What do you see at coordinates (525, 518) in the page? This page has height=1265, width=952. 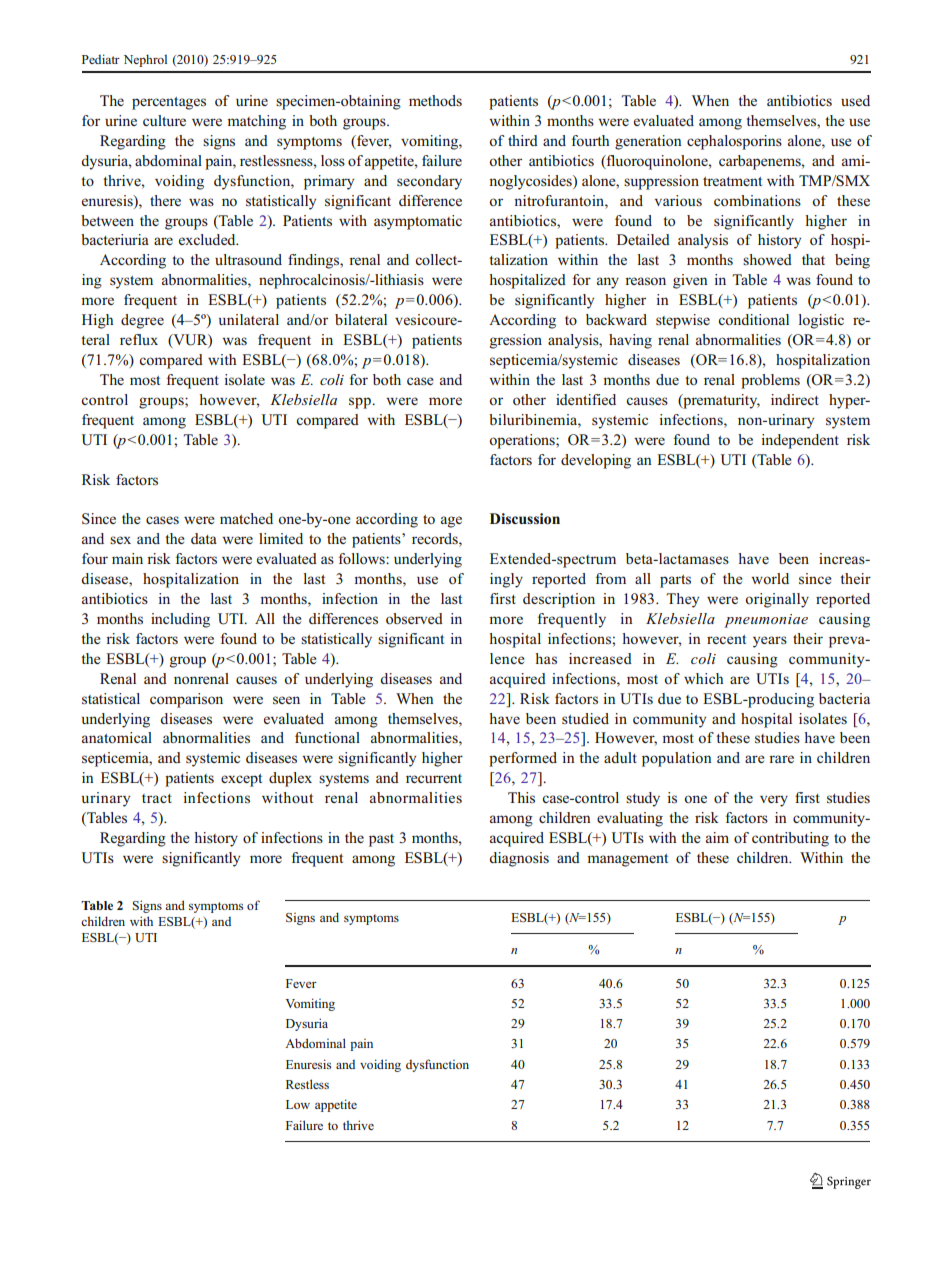 I see `Discussion` at bounding box center [525, 518].
